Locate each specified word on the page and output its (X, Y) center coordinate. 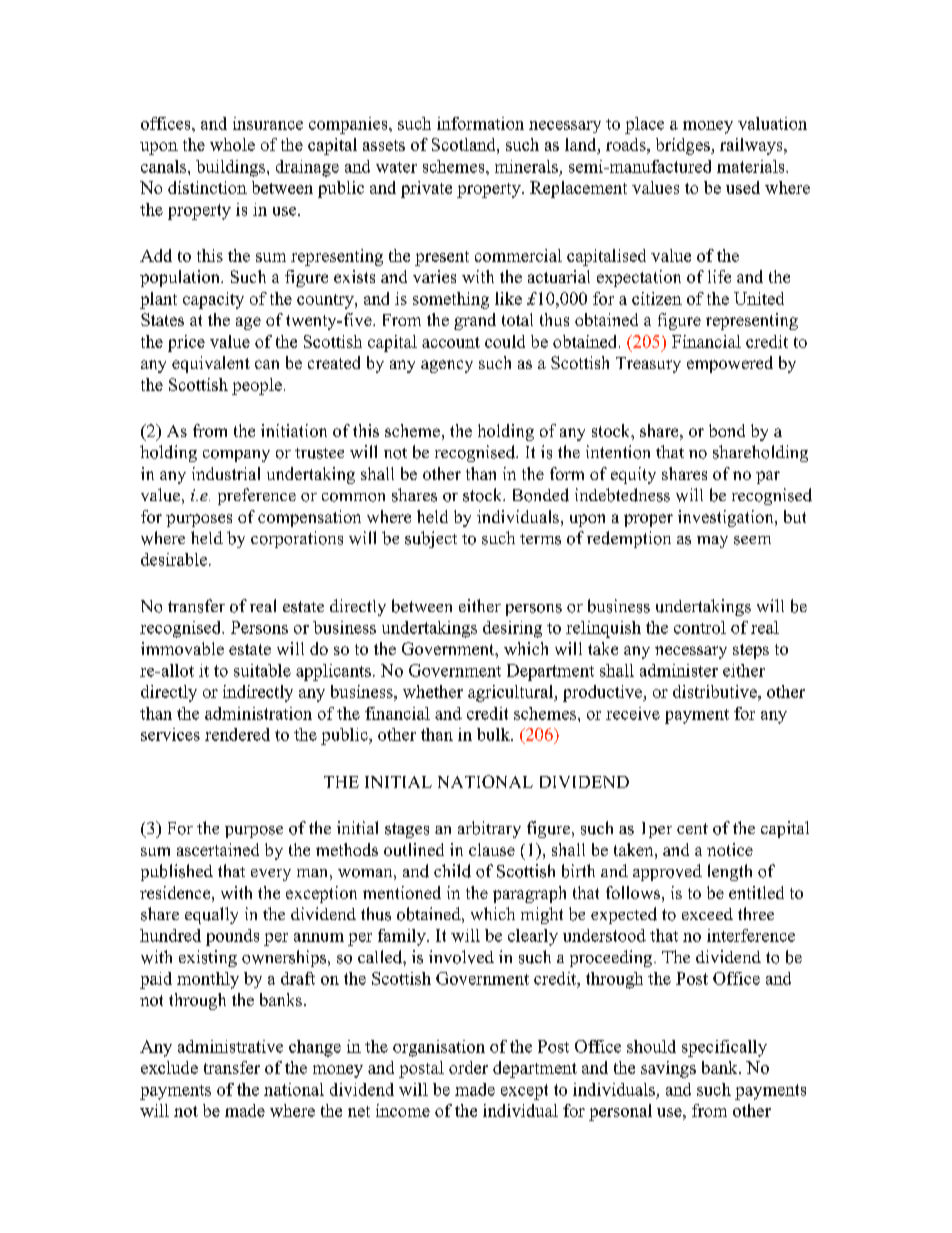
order (468, 1067)
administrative (230, 1046)
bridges (684, 146)
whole (232, 144)
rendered (237, 734)
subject (431, 539)
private (426, 189)
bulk (494, 734)
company (236, 456)
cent (692, 828)
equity (633, 475)
